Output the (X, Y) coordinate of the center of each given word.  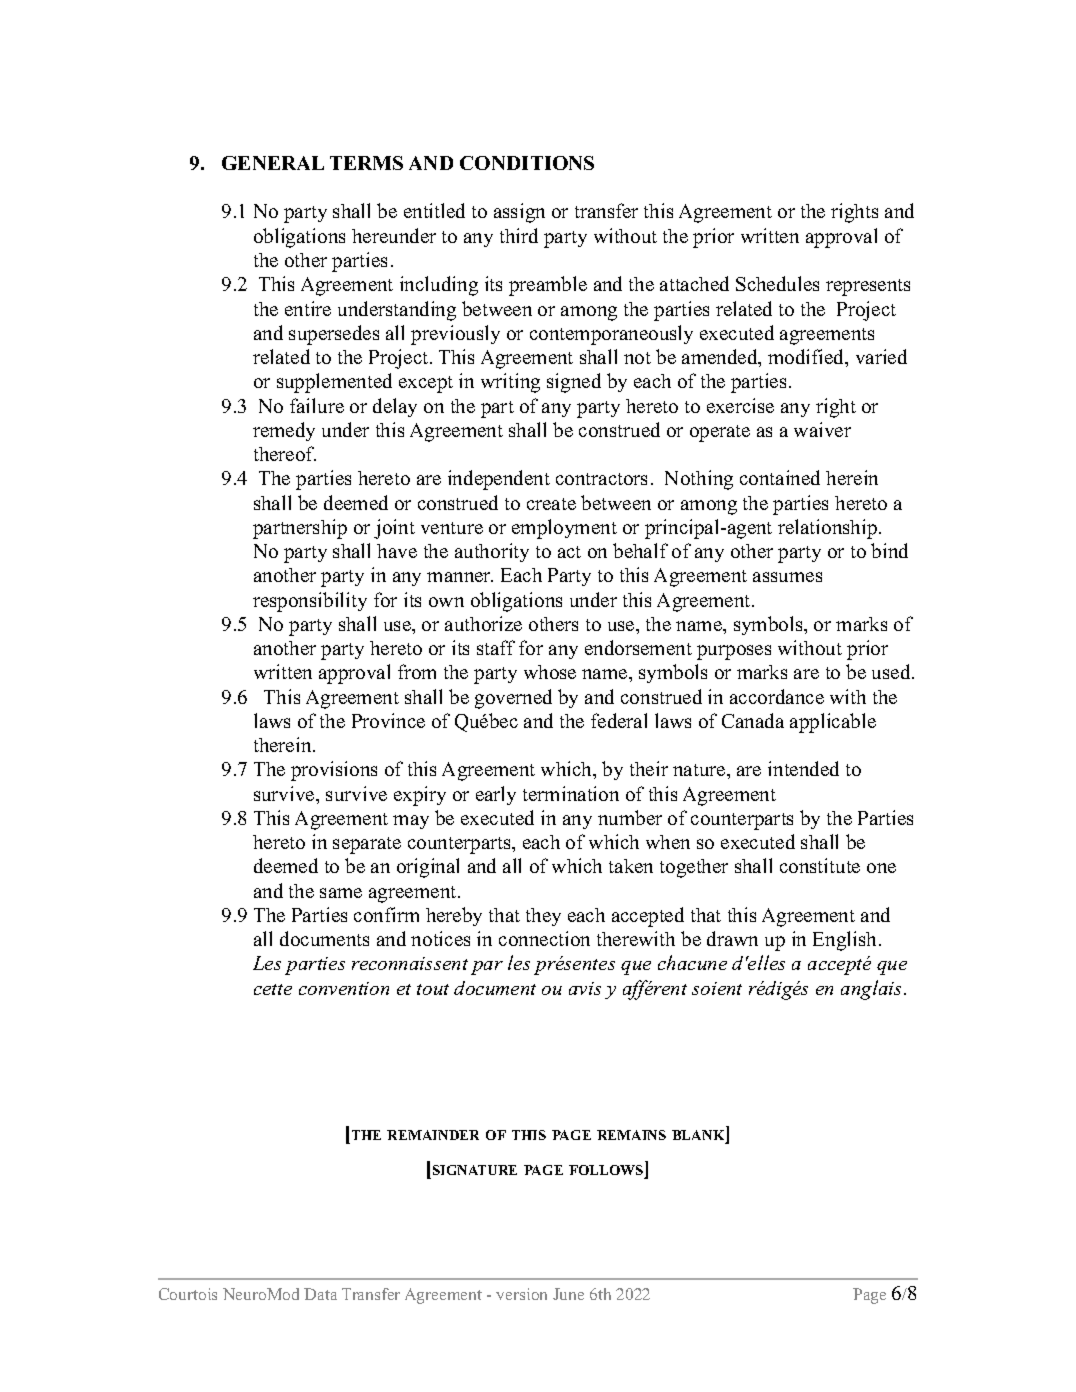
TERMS (366, 163)
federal (619, 720)
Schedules (777, 283)
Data (320, 1294)
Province (388, 720)
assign (519, 213)
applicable (833, 723)
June (568, 1294)
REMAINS (631, 1135)
